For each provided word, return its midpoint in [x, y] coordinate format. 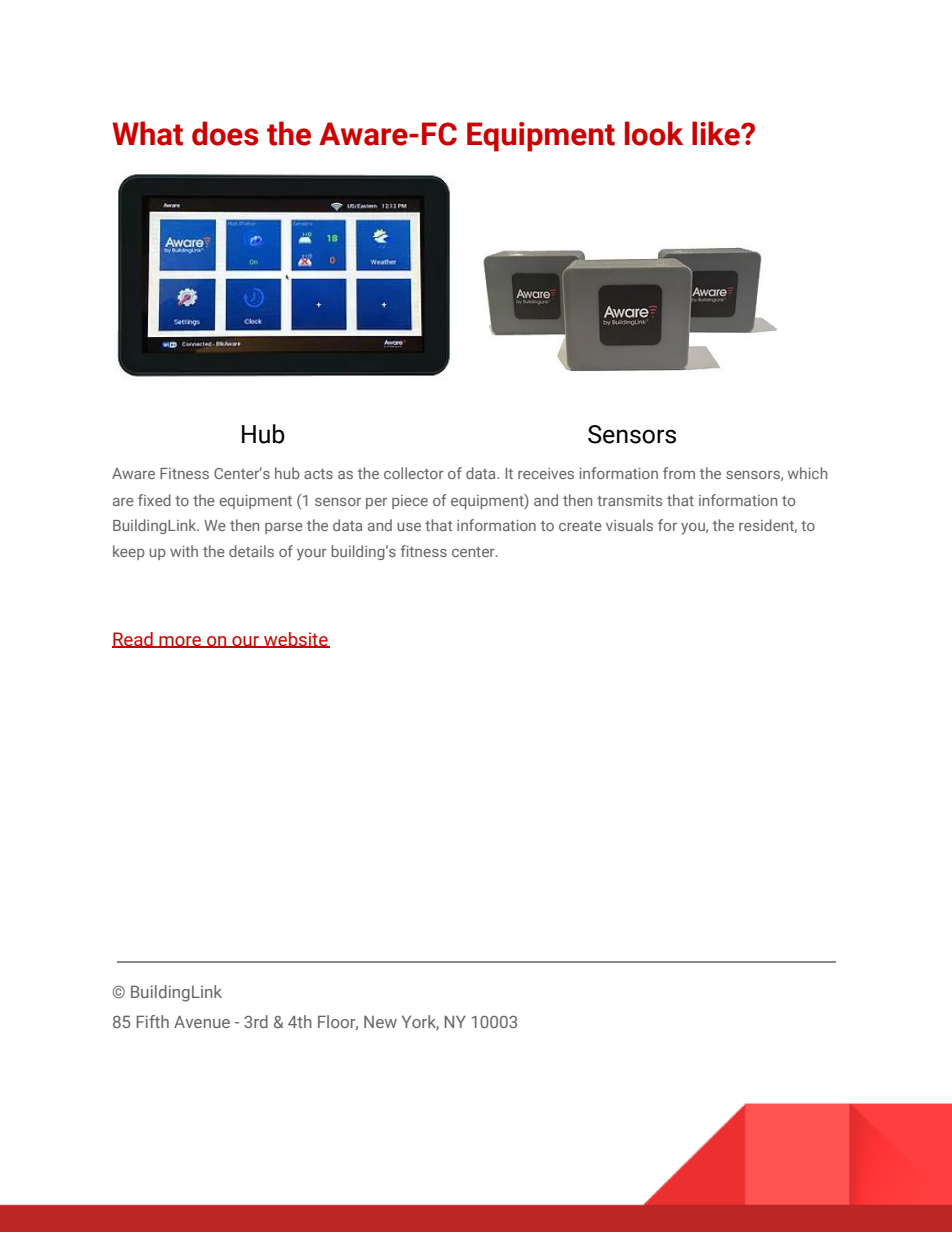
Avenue [202, 1022]
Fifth [152, 1021]
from [679, 473]
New [380, 1022]
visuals [629, 525]
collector [414, 473]
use [409, 527]
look [654, 133]
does [225, 133]
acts [318, 474]
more [180, 642]
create [580, 526]
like [717, 133]
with [184, 551]
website [296, 640]
